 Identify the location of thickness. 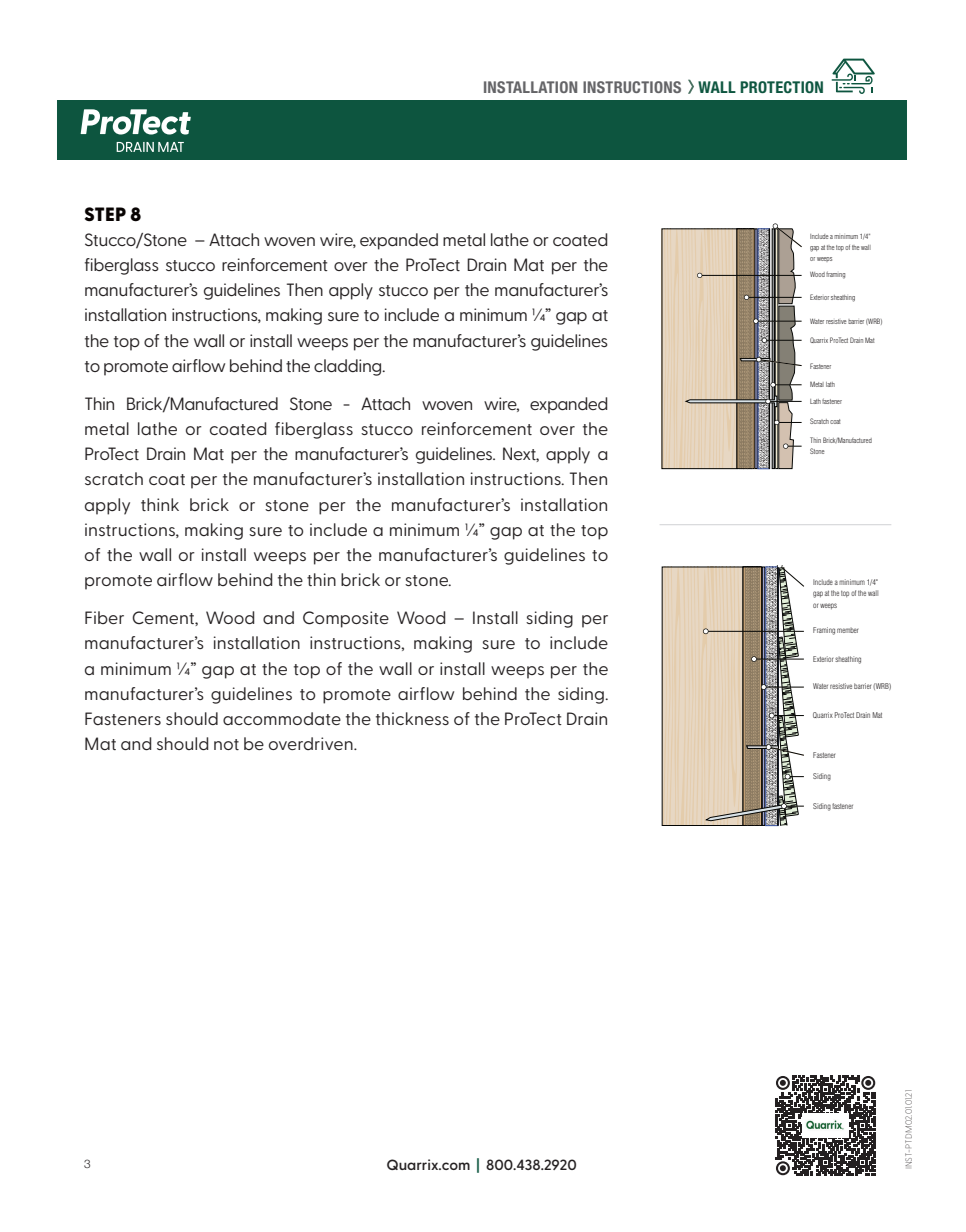
(412, 718).
